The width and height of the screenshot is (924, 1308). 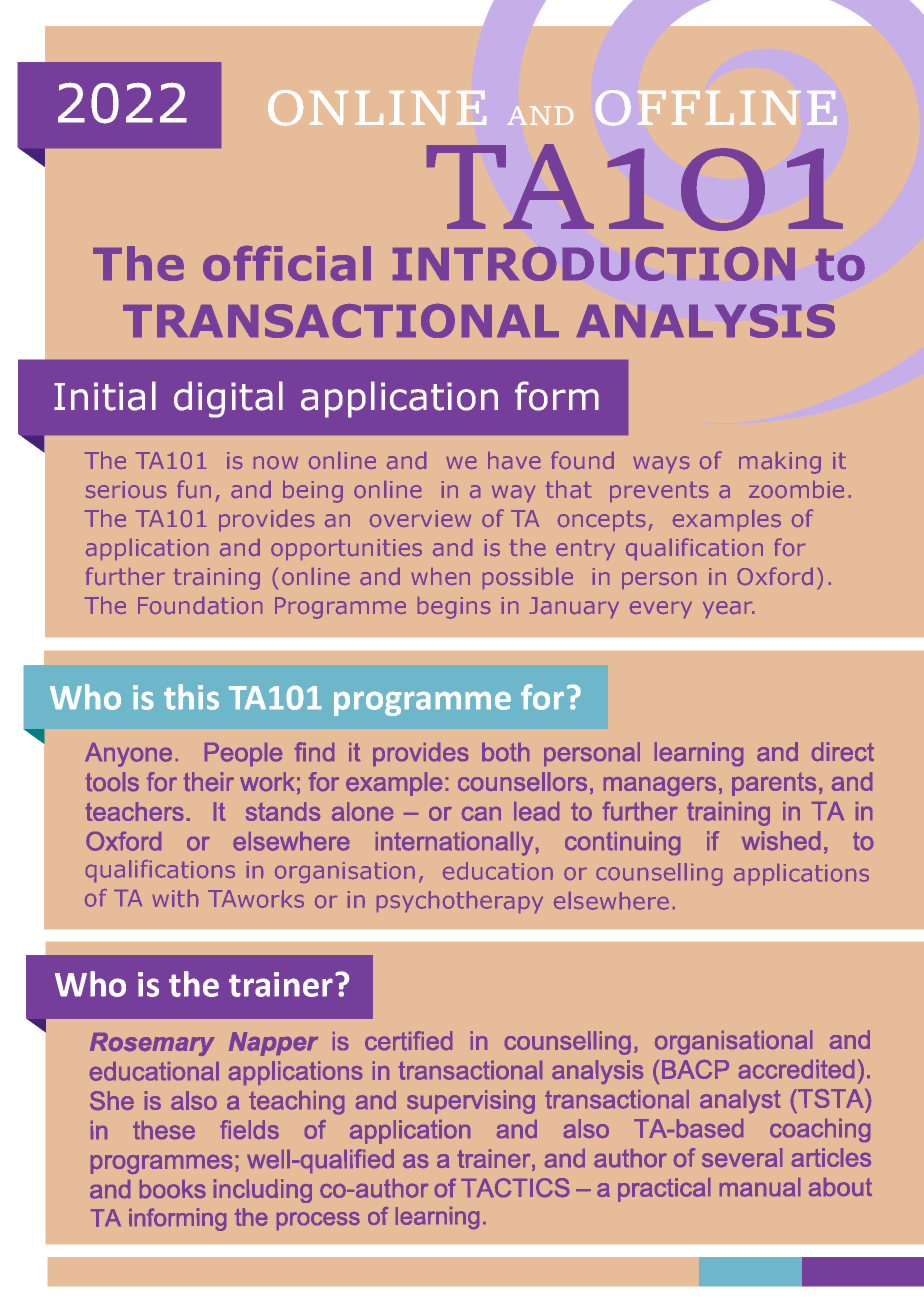 I want to click on INTRODUCTION, so click(x=594, y=264).
